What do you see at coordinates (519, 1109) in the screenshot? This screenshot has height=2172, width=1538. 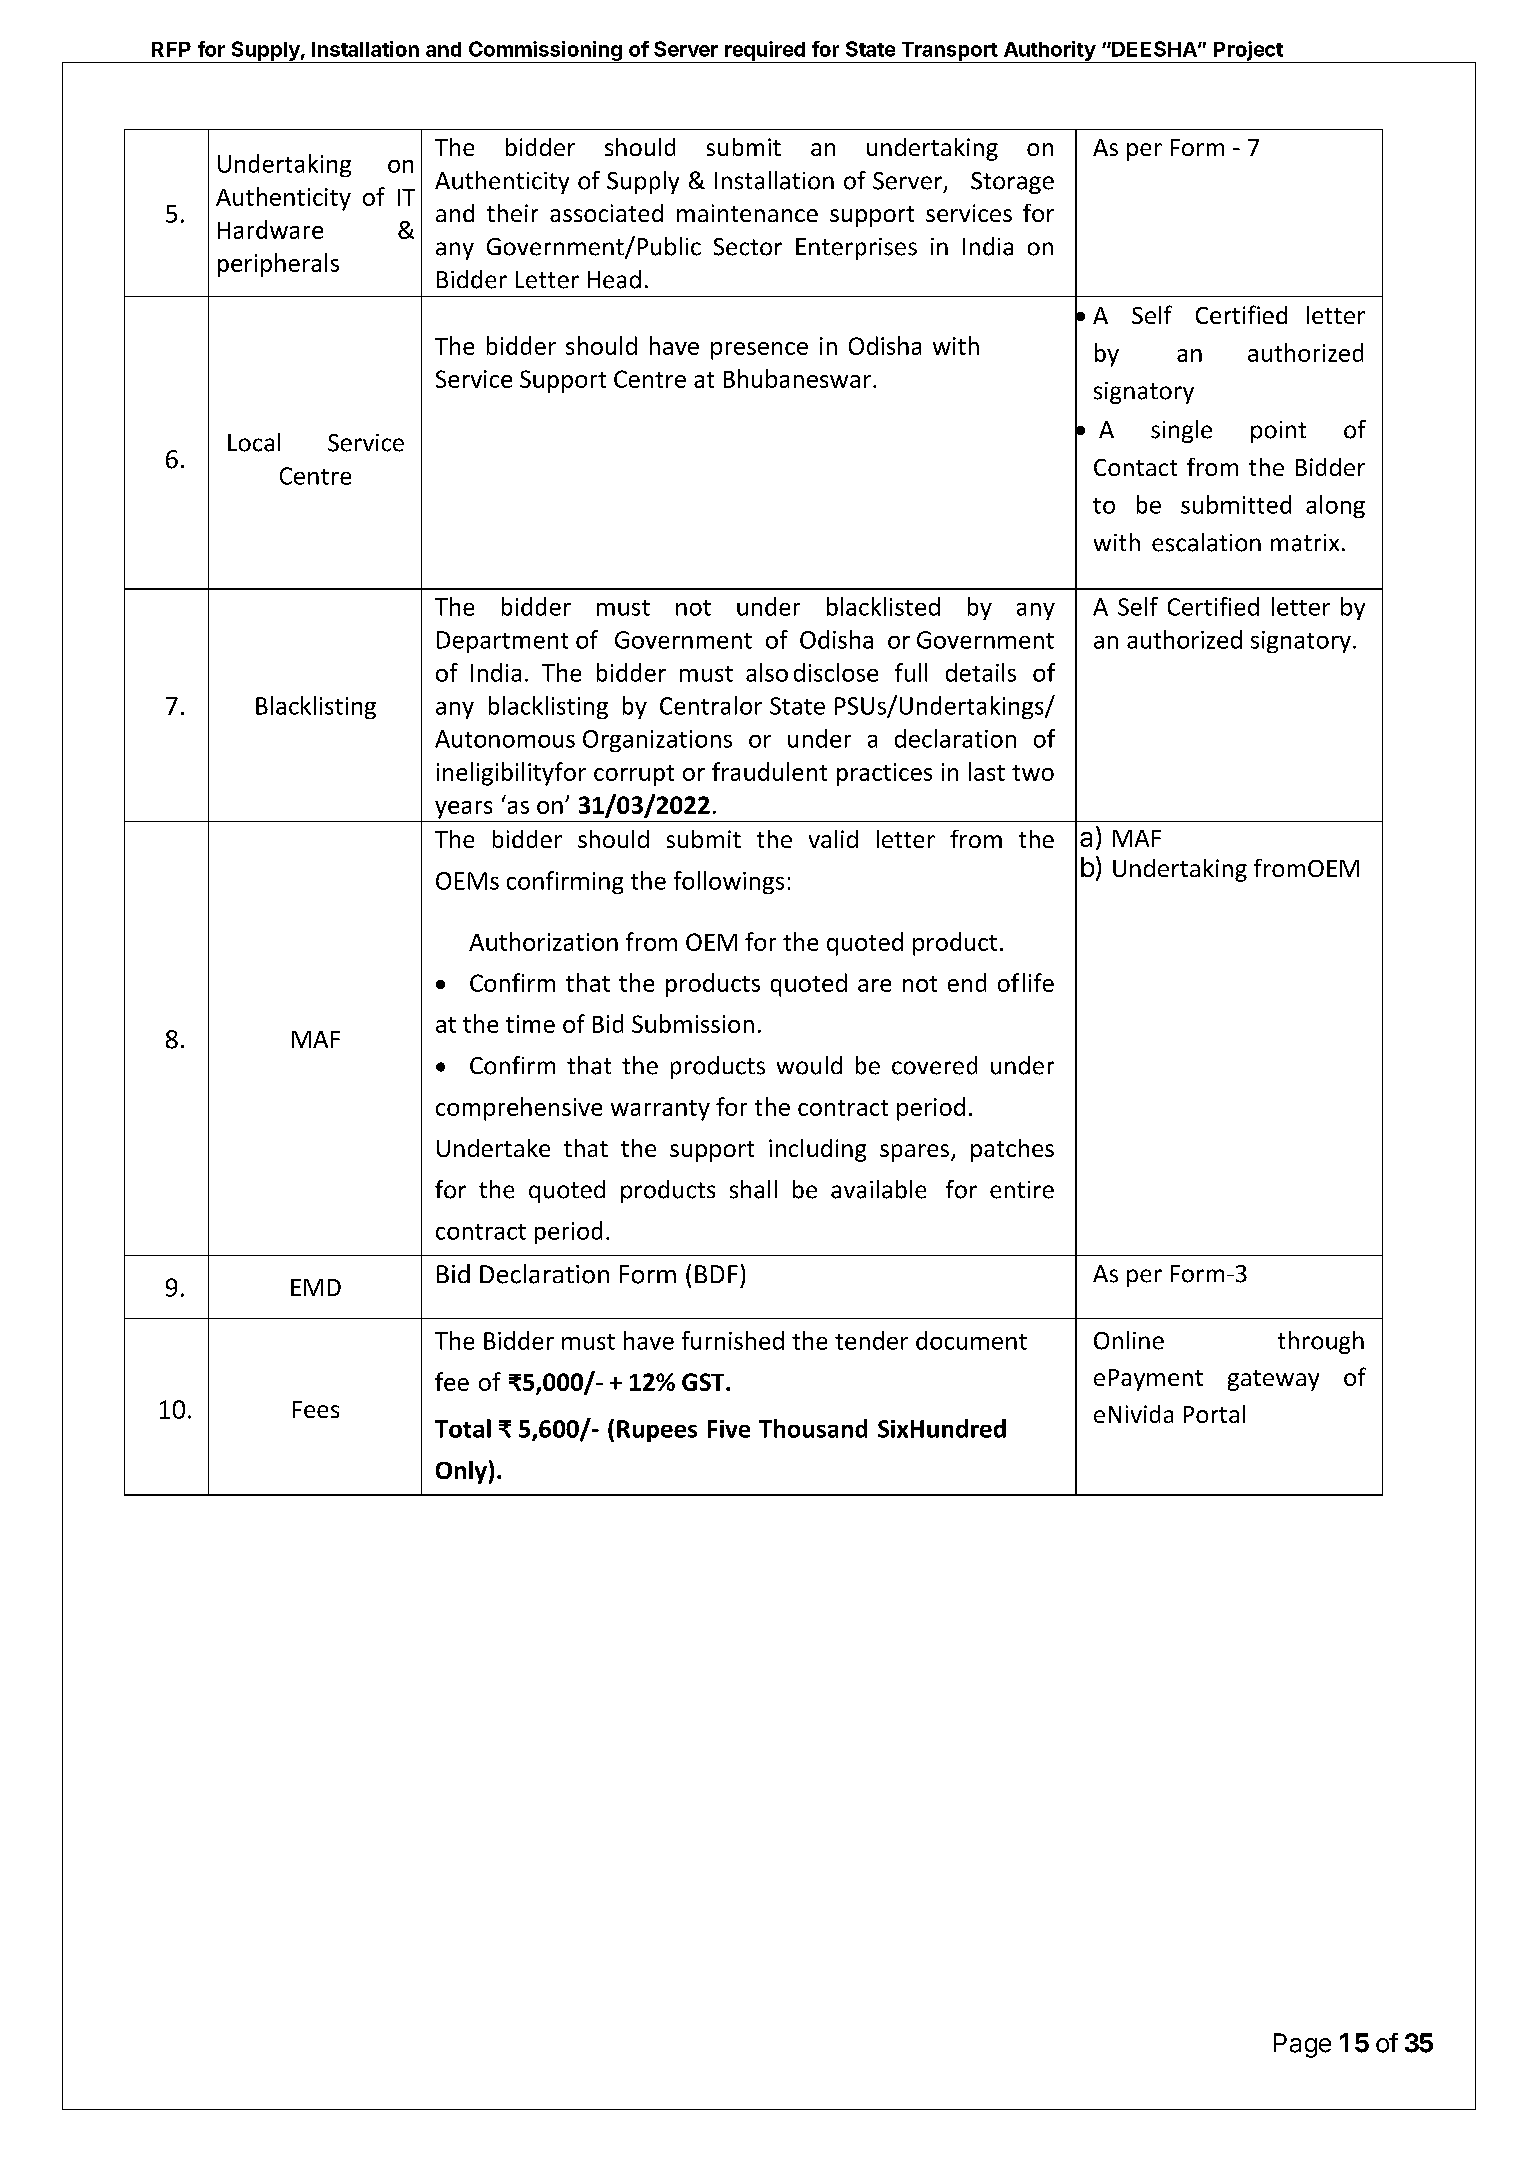 I see `comprehensive` at bounding box center [519, 1109].
